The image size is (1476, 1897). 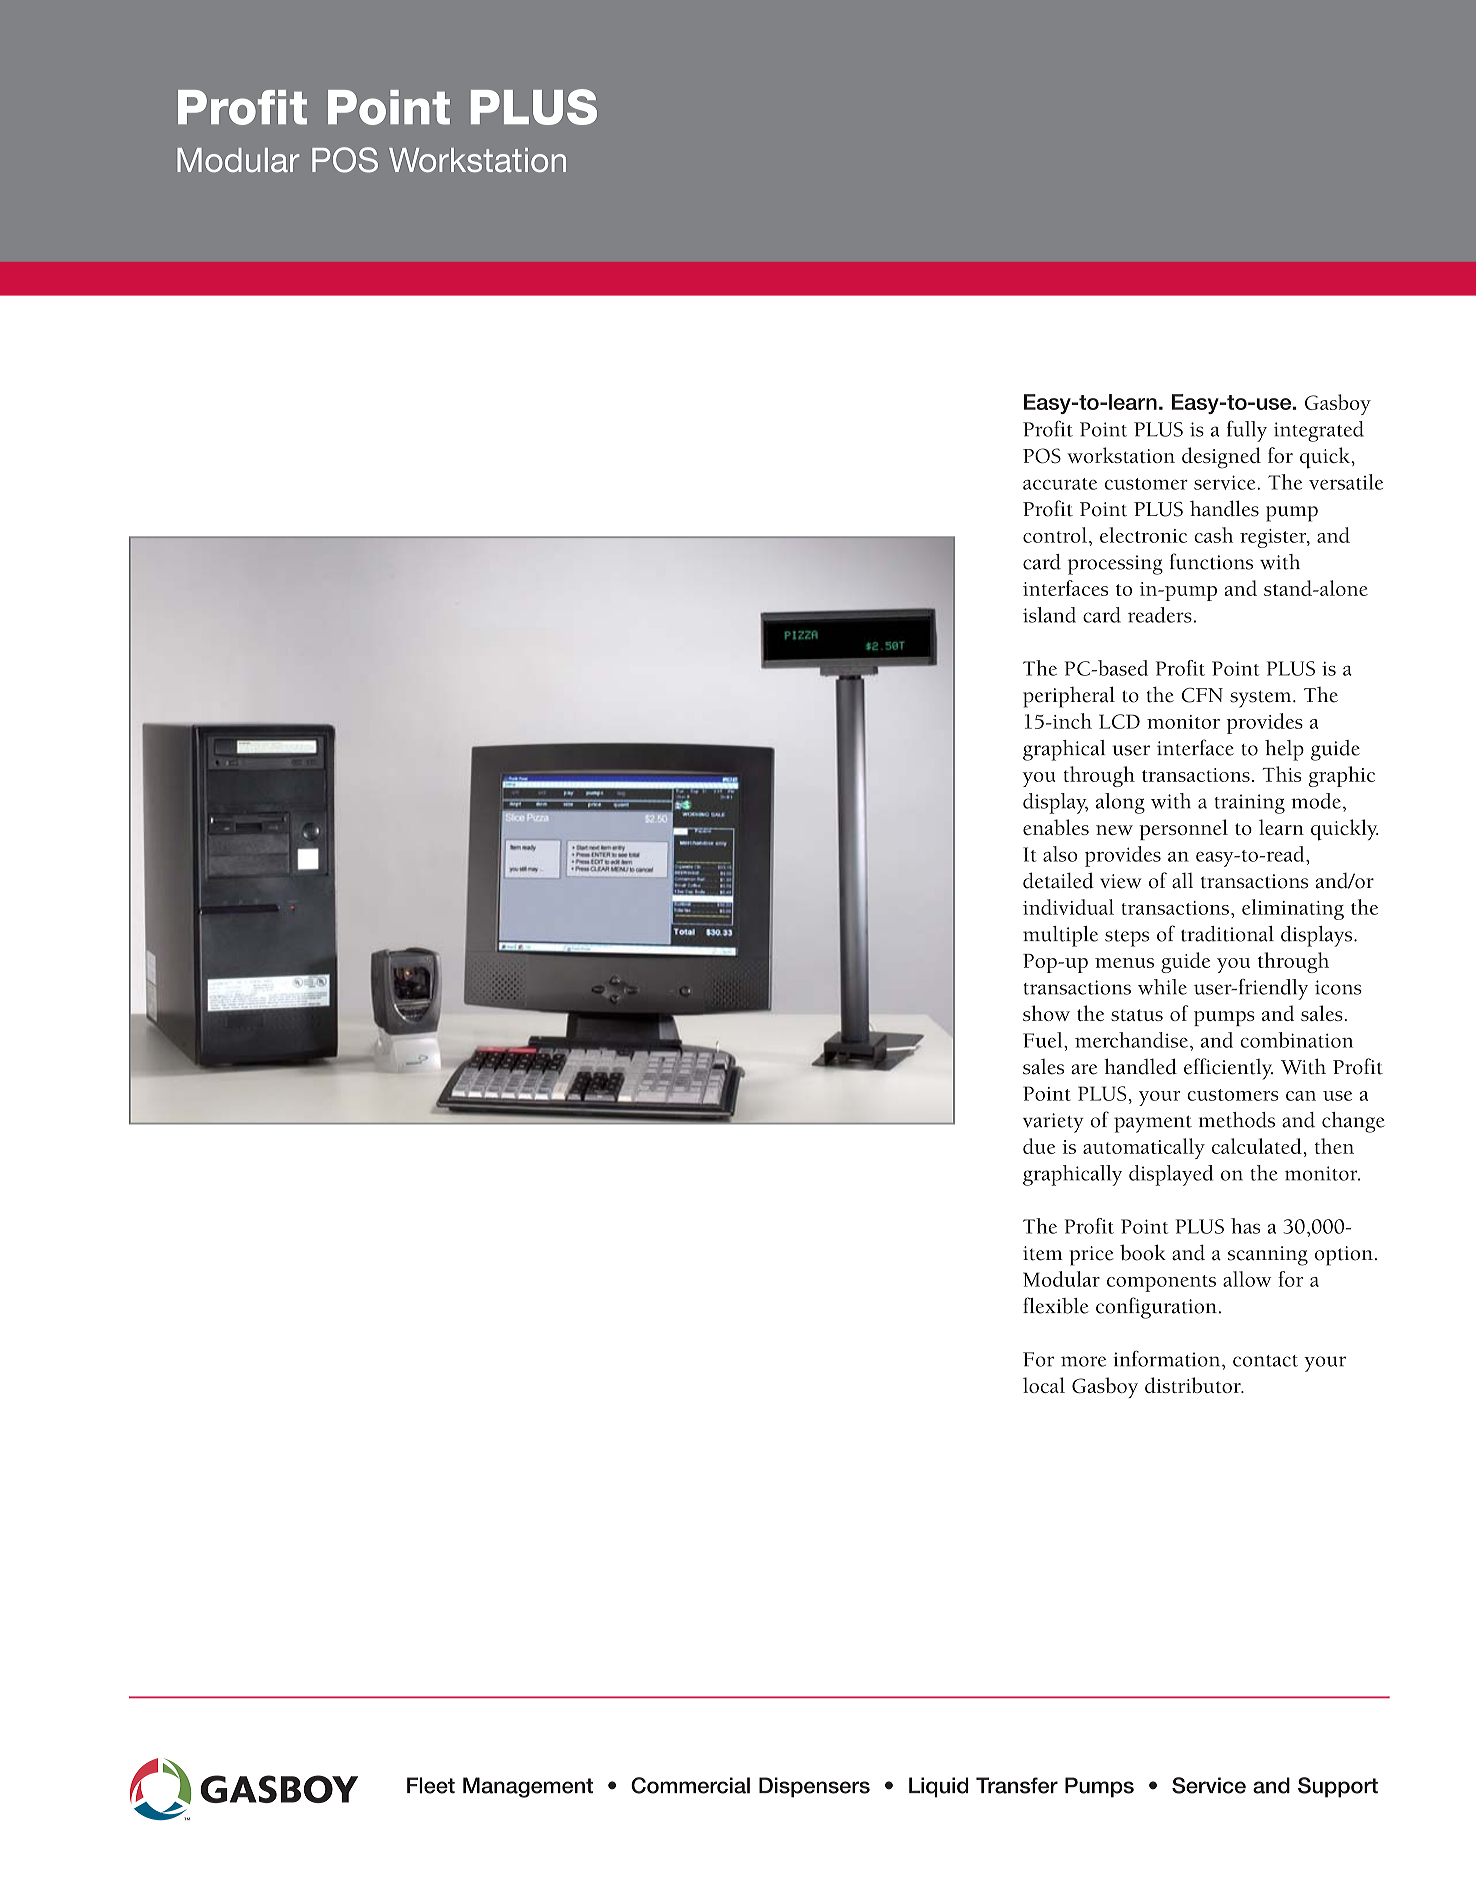 I want to click on local, so click(x=1044, y=1385).
